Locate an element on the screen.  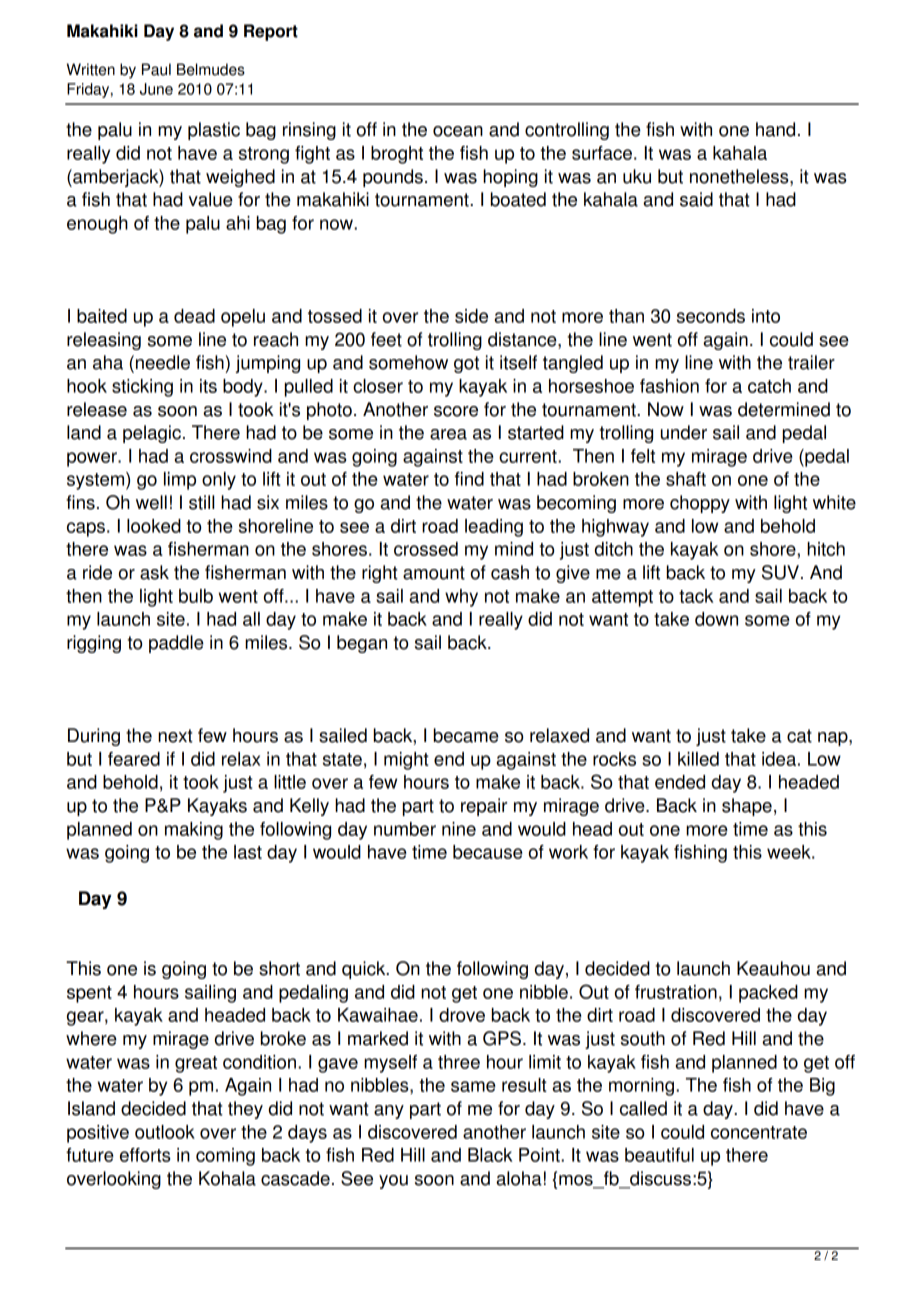
Paul is located at coordinates (156, 69).
